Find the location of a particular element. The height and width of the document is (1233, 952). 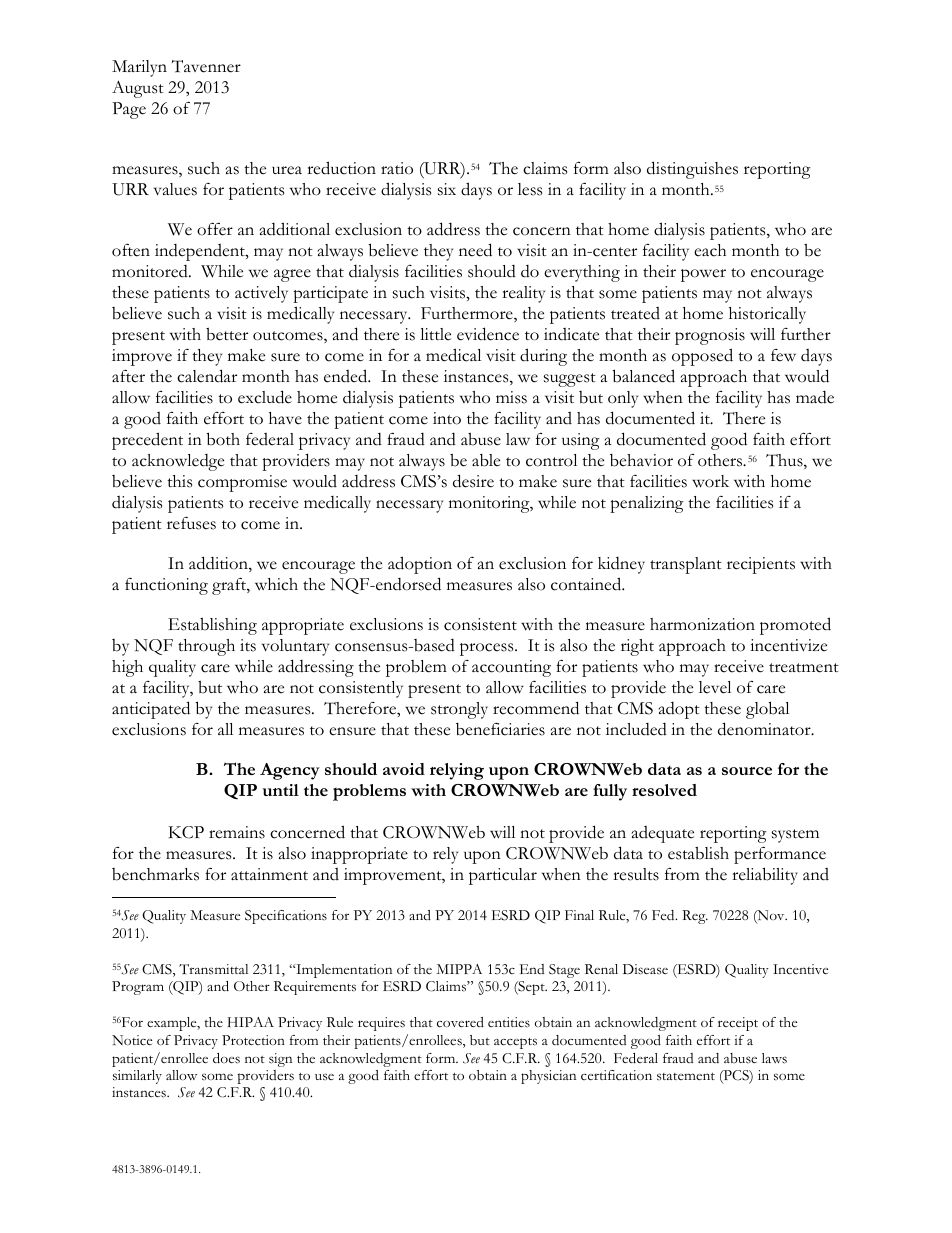

both is located at coordinates (223, 439).
